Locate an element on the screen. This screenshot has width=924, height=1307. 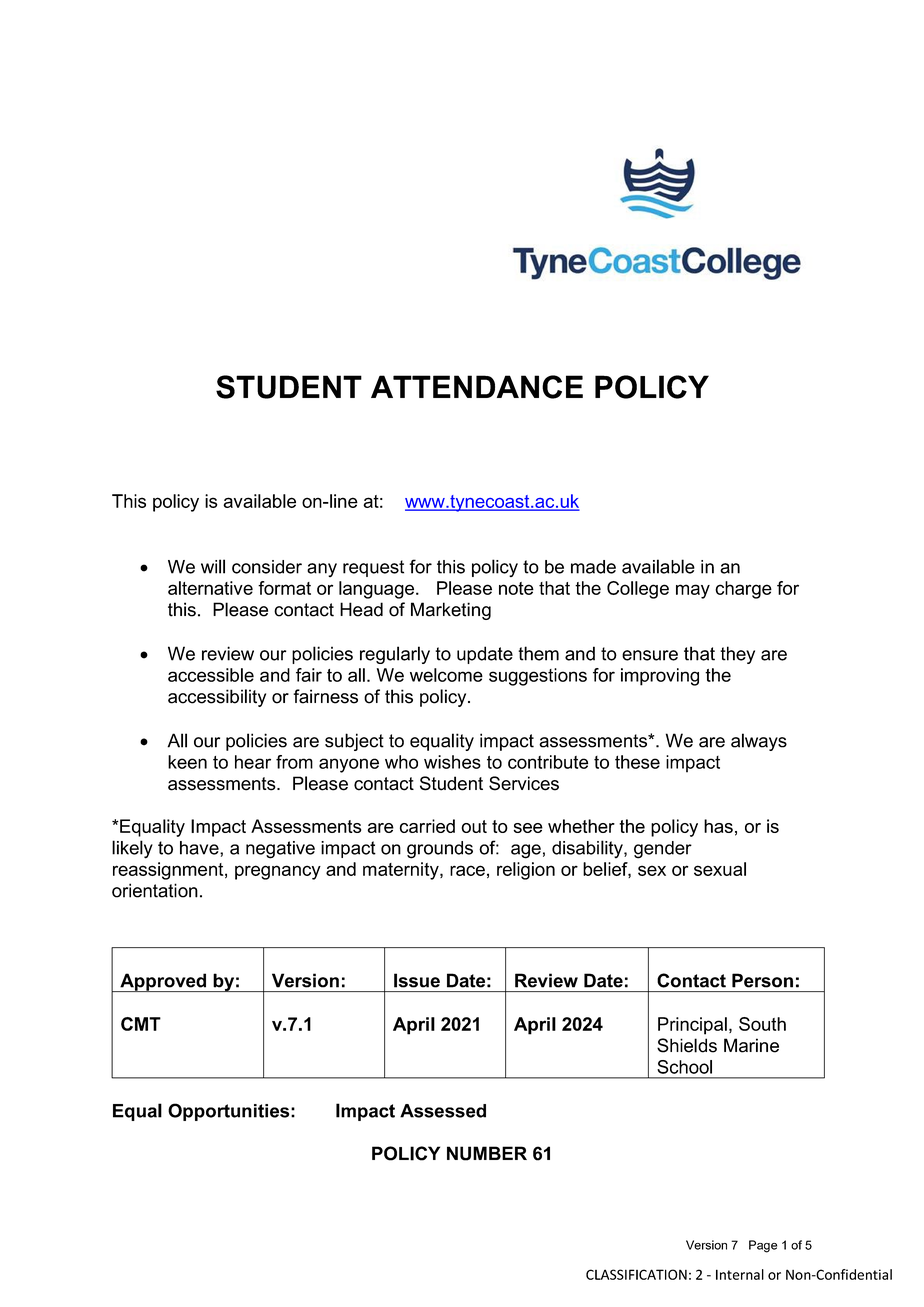
made is located at coordinates (593, 567).
